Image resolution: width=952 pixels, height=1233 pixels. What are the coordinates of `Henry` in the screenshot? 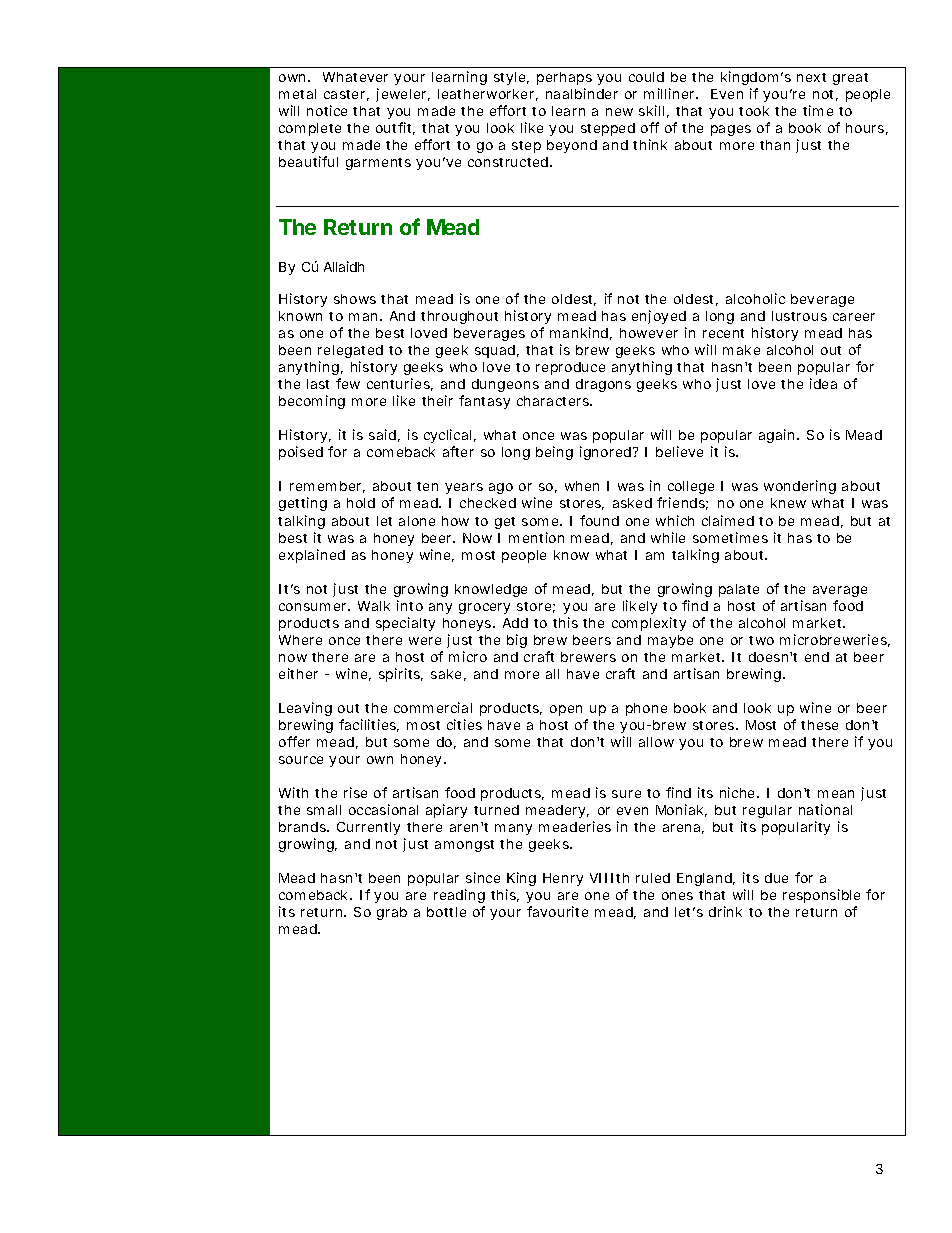 It's located at (563, 879).
